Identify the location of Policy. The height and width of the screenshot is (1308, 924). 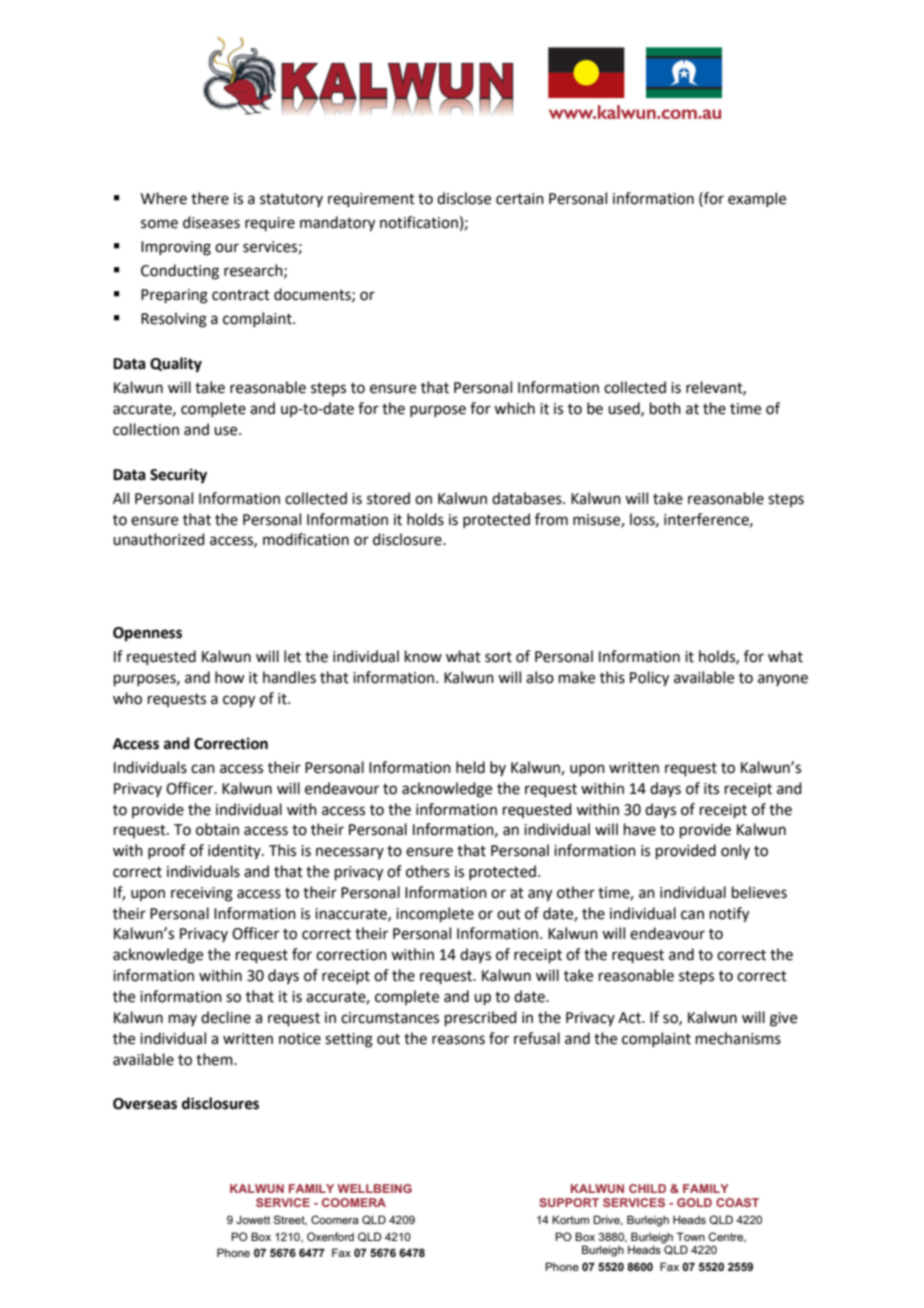
(649, 679).
